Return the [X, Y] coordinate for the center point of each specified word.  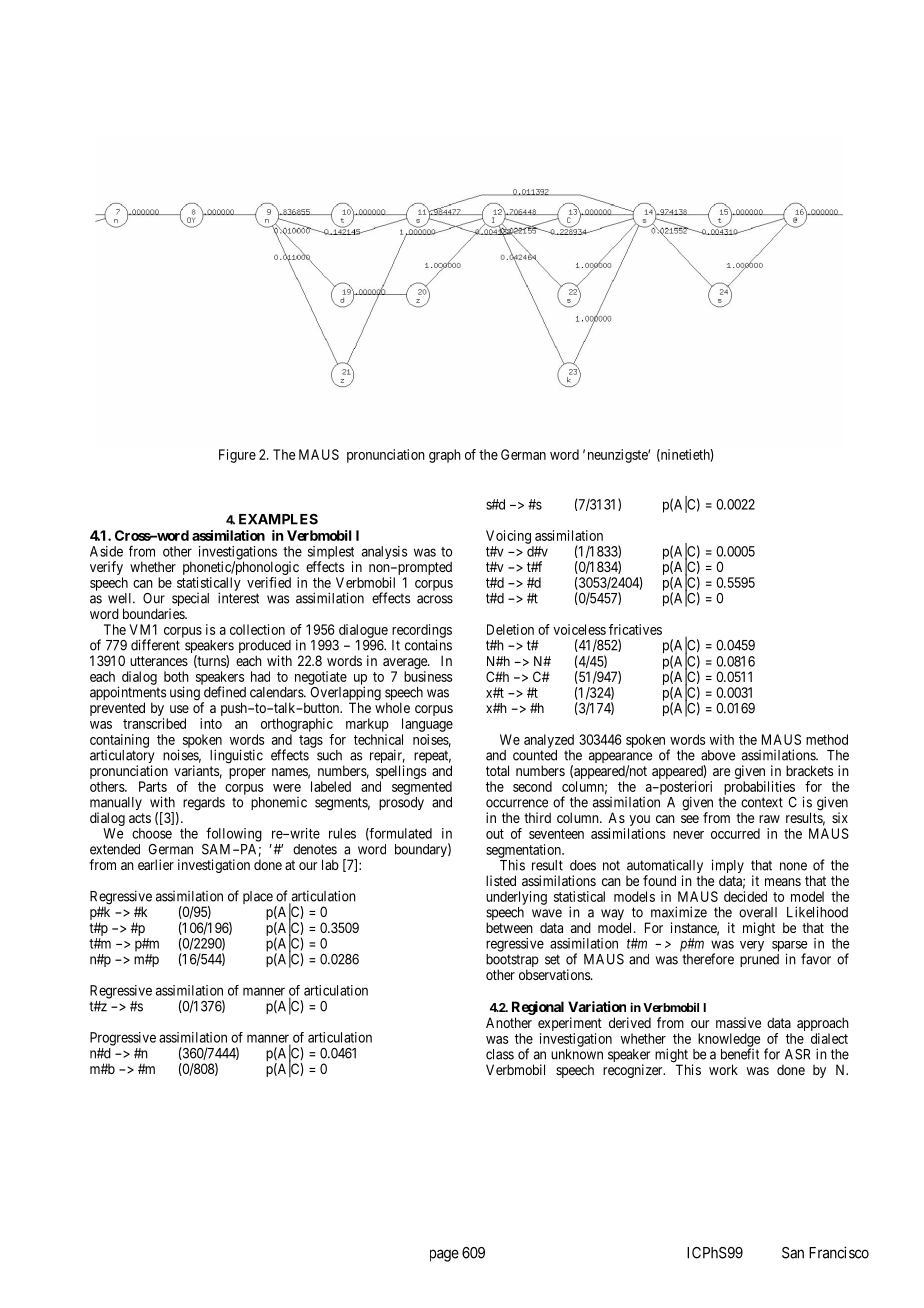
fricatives [635, 629]
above [718, 755]
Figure [237, 456]
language [427, 725]
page [444, 1255]
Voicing [508, 537]
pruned [759, 960]
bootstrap [512, 962]
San [793, 1253]
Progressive [123, 1039]
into [211, 723]
